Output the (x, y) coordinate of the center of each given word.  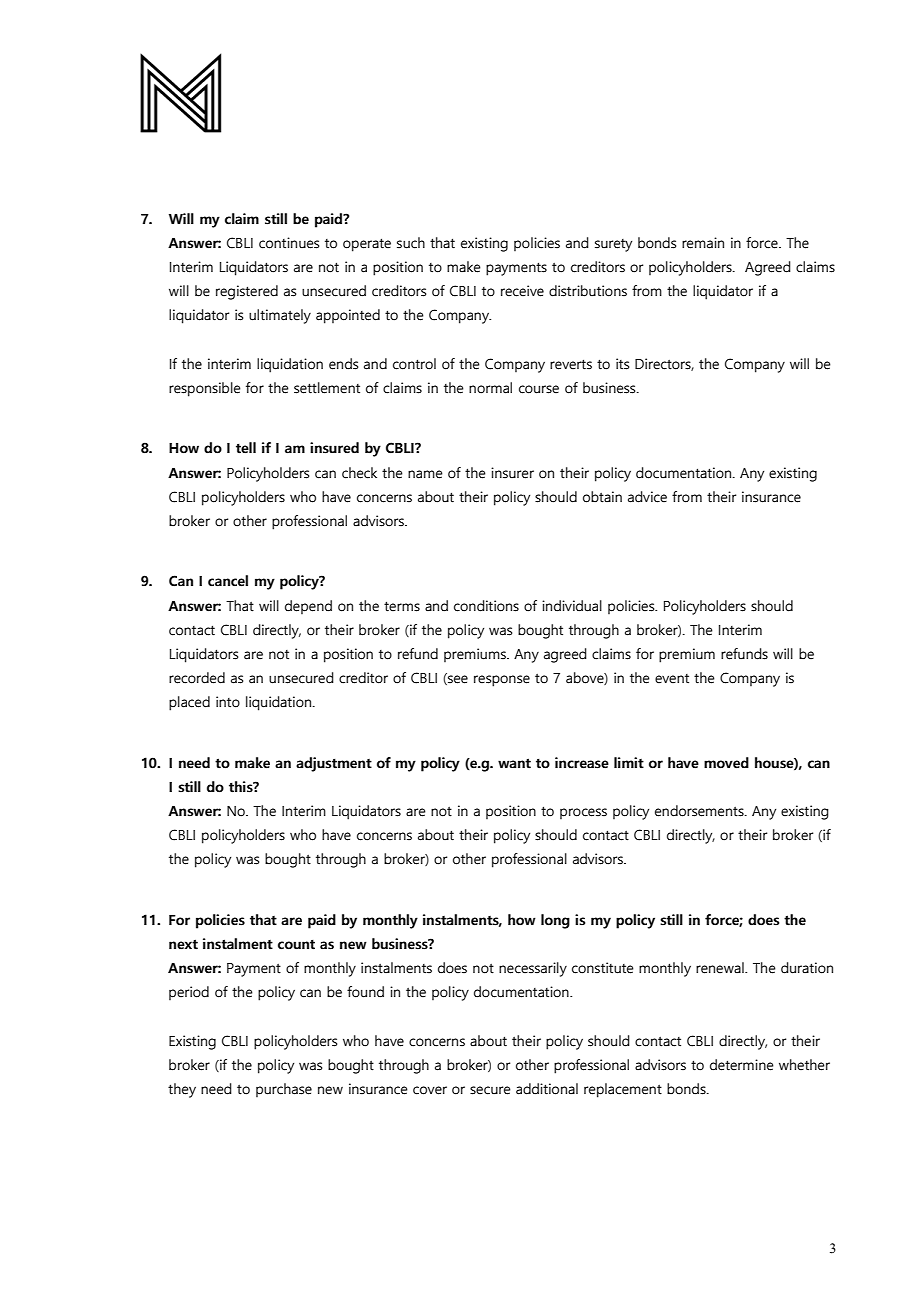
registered (247, 292)
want (514, 763)
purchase (284, 1090)
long (555, 921)
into (228, 702)
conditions (486, 606)
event (672, 679)
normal (490, 388)
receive (522, 291)
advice (647, 497)
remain (703, 243)
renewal (721, 968)
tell (246, 448)
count (296, 944)
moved (726, 763)
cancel (228, 581)
